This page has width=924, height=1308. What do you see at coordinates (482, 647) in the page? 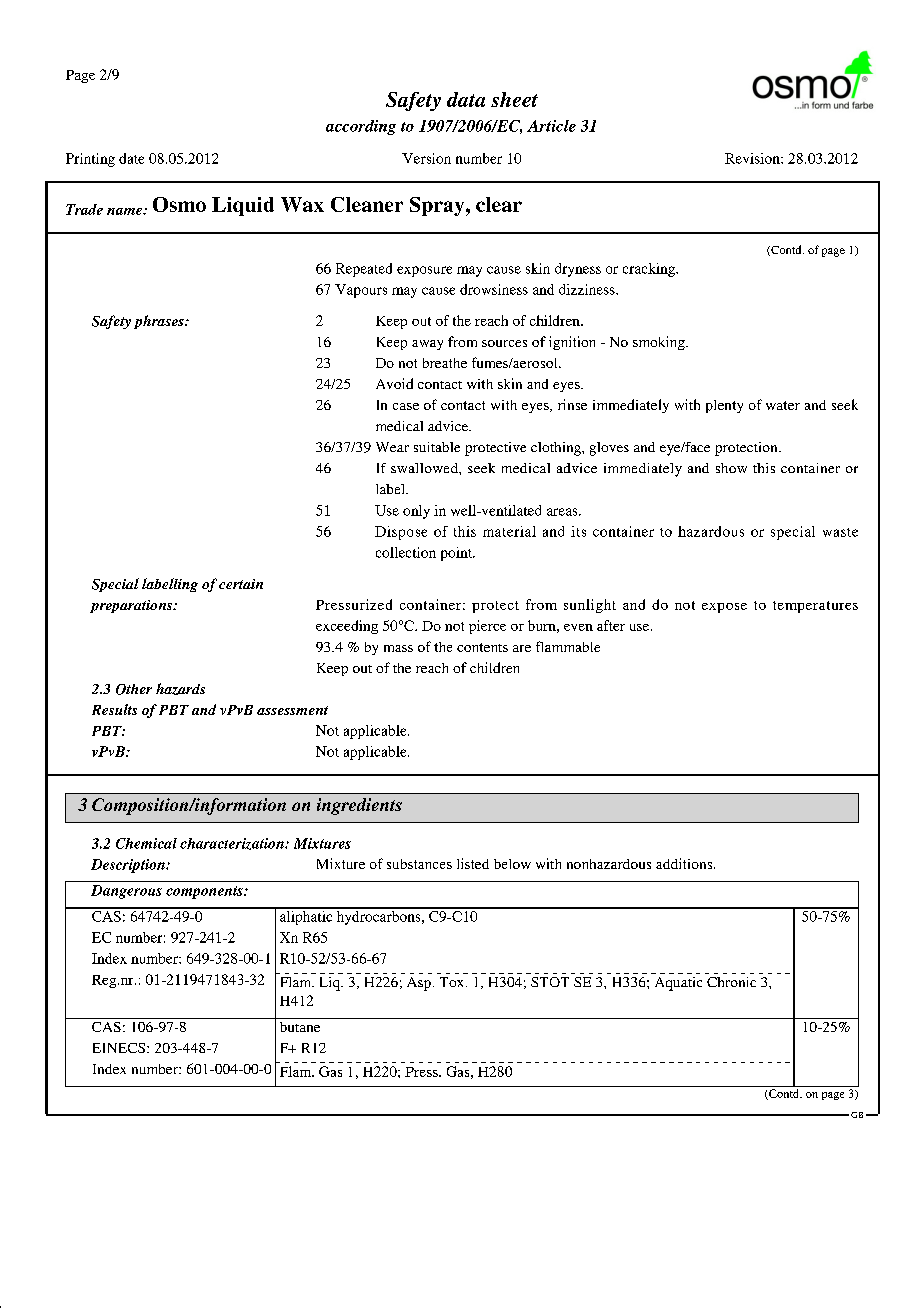
I see `contents` at bounding box center [482, 647].
